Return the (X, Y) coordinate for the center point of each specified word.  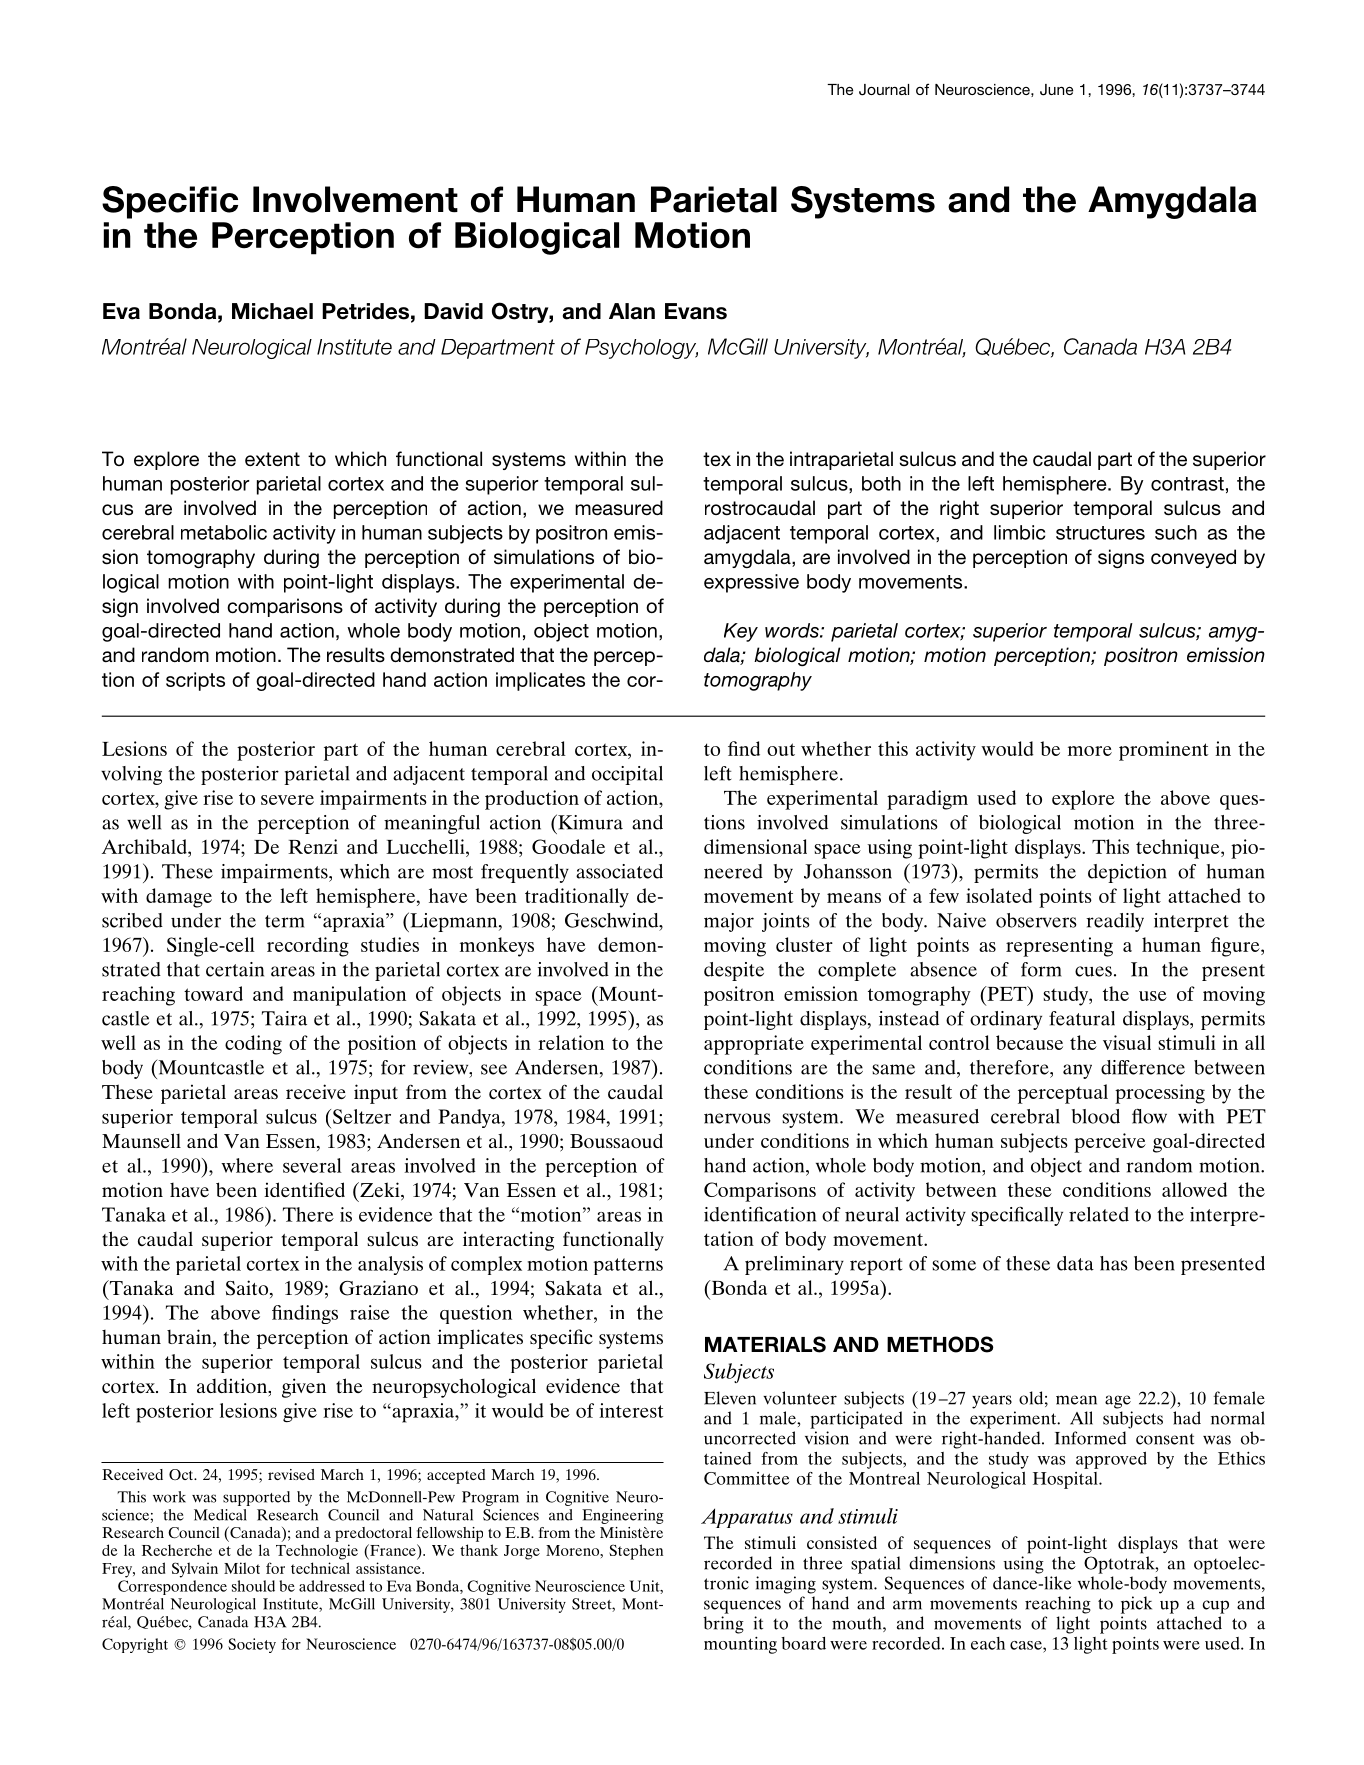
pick (1136, 1605)
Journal (884, 90)
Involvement (355, 199)
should (253, 1586)
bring (723, 1625)
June (1056, 90)
